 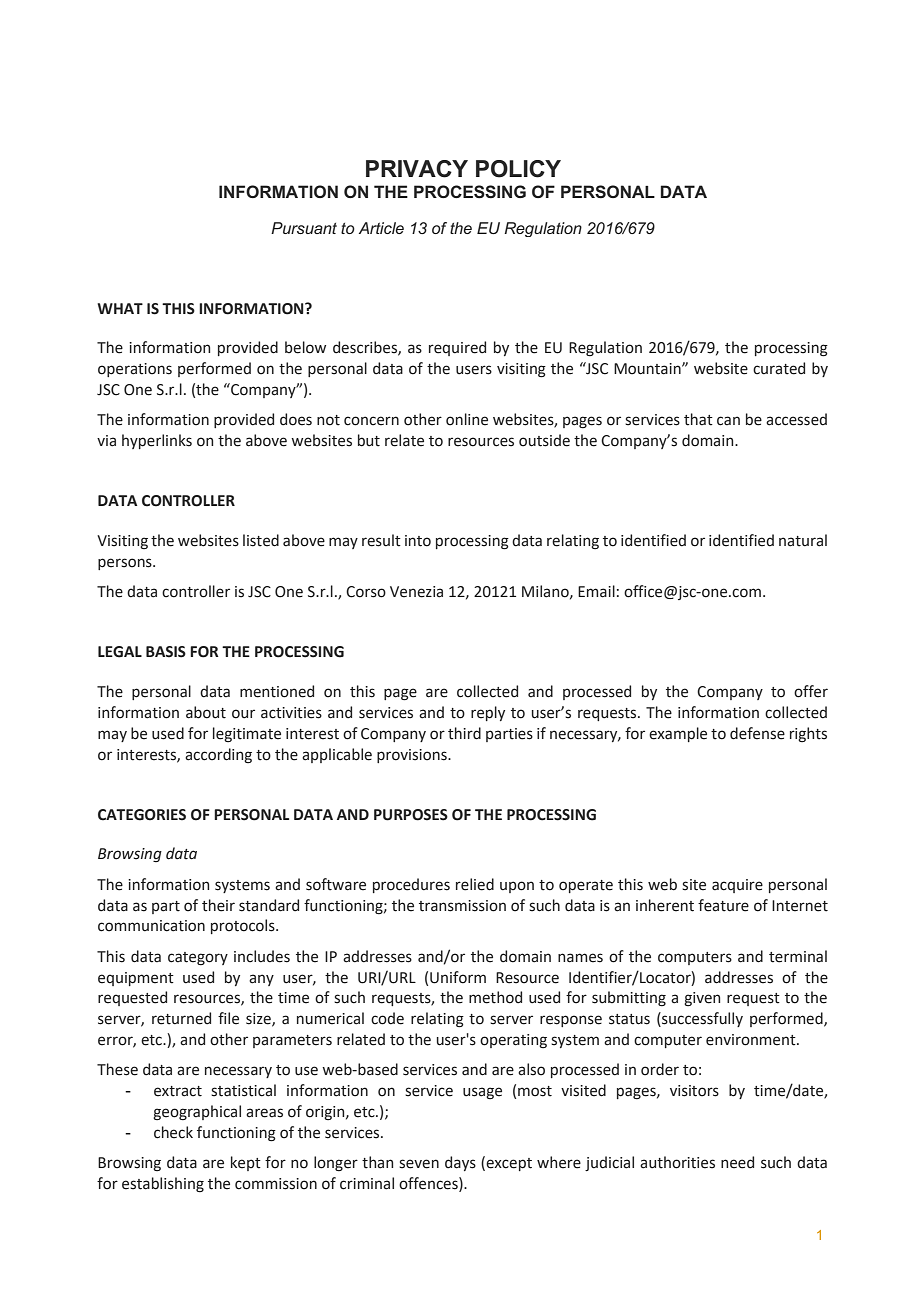 I want to click on feature, so click(x=723, y=905).
